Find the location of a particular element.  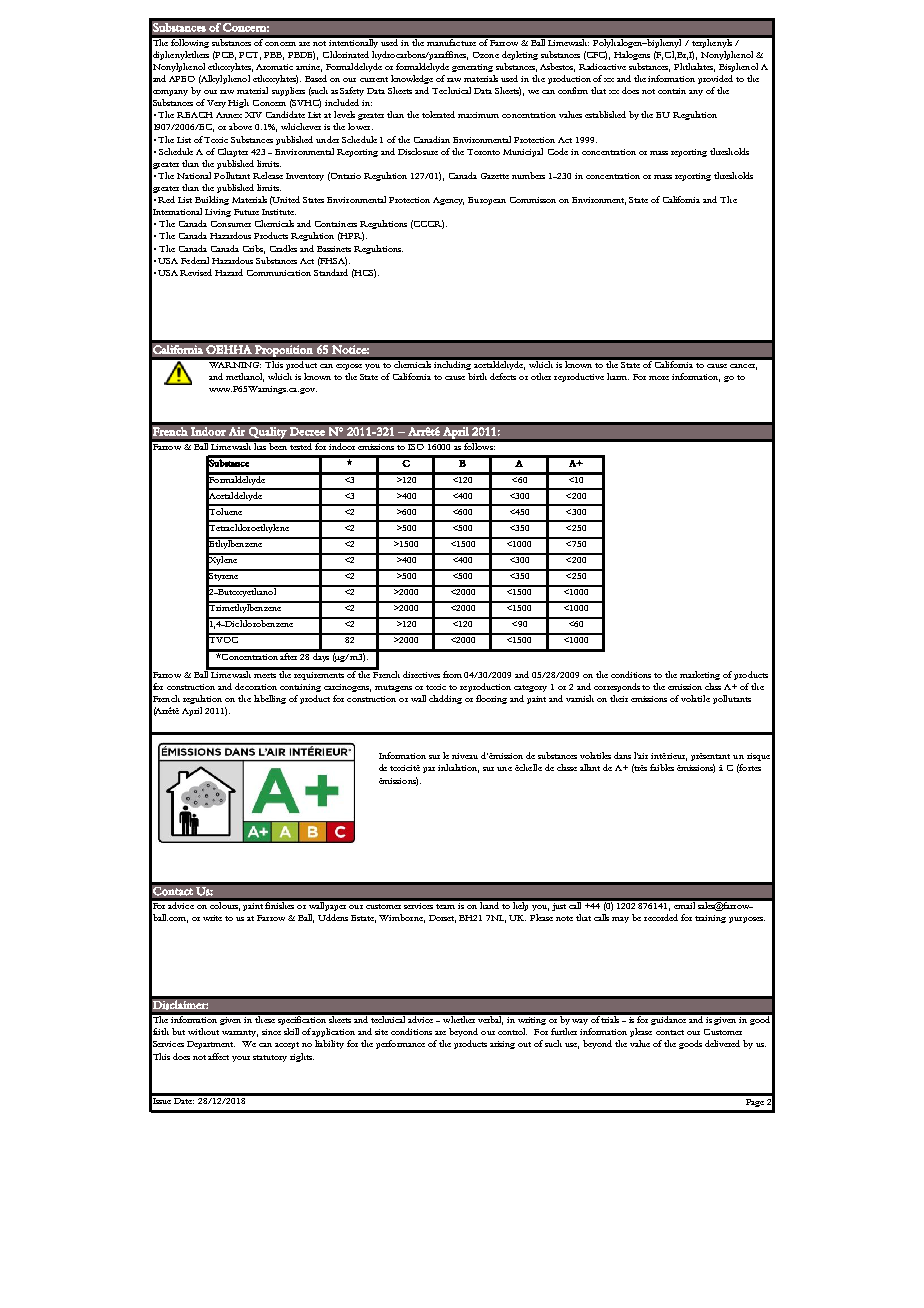

birth is located at coordinates (477, 376).
